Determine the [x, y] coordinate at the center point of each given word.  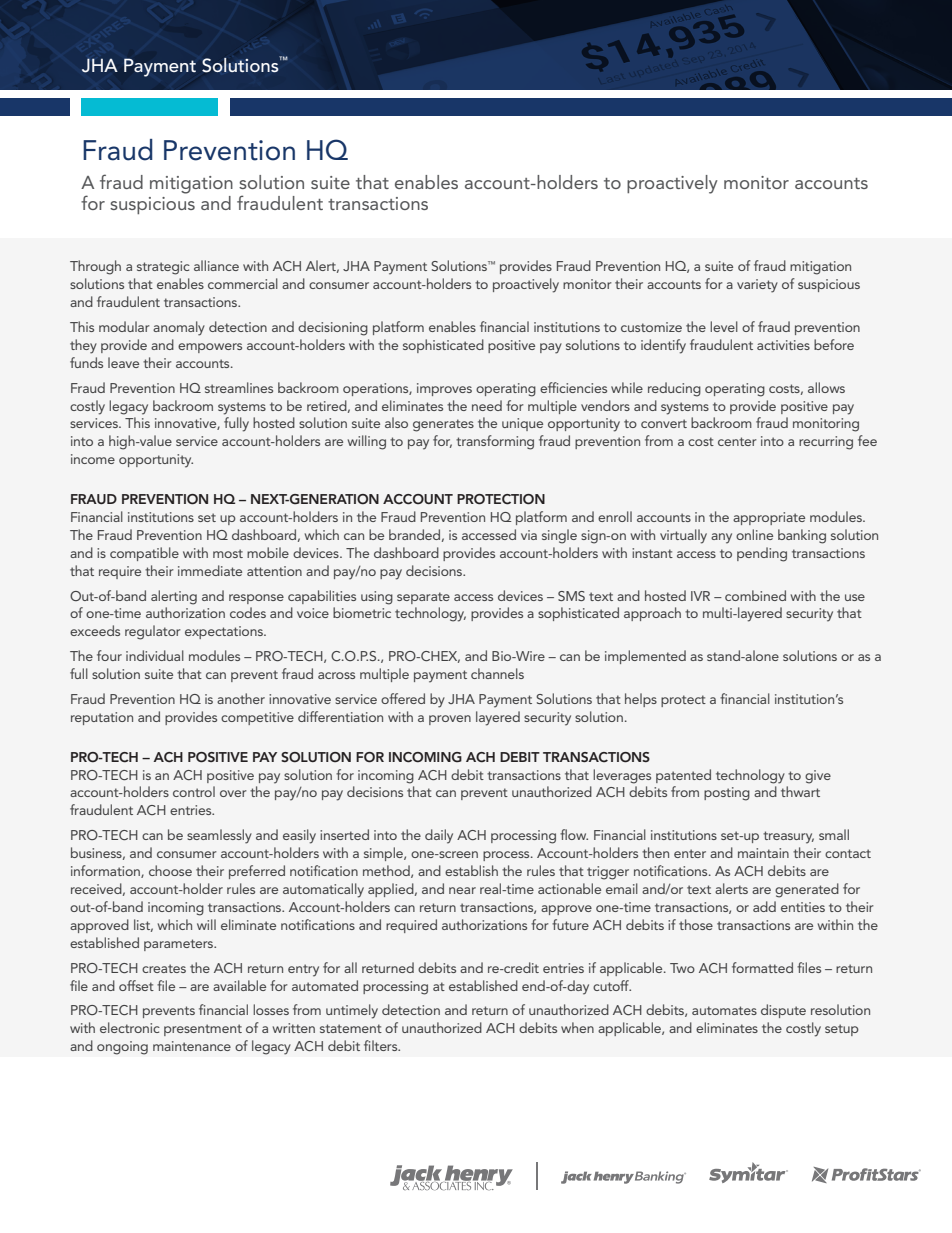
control [194, 791]
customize [651, 327]
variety [757, 286]
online [754, 534]
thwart [800, 791]
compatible [144, 554]
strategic [163, 268]
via [529, 535]
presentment [203, 1030]
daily [439, 836]
